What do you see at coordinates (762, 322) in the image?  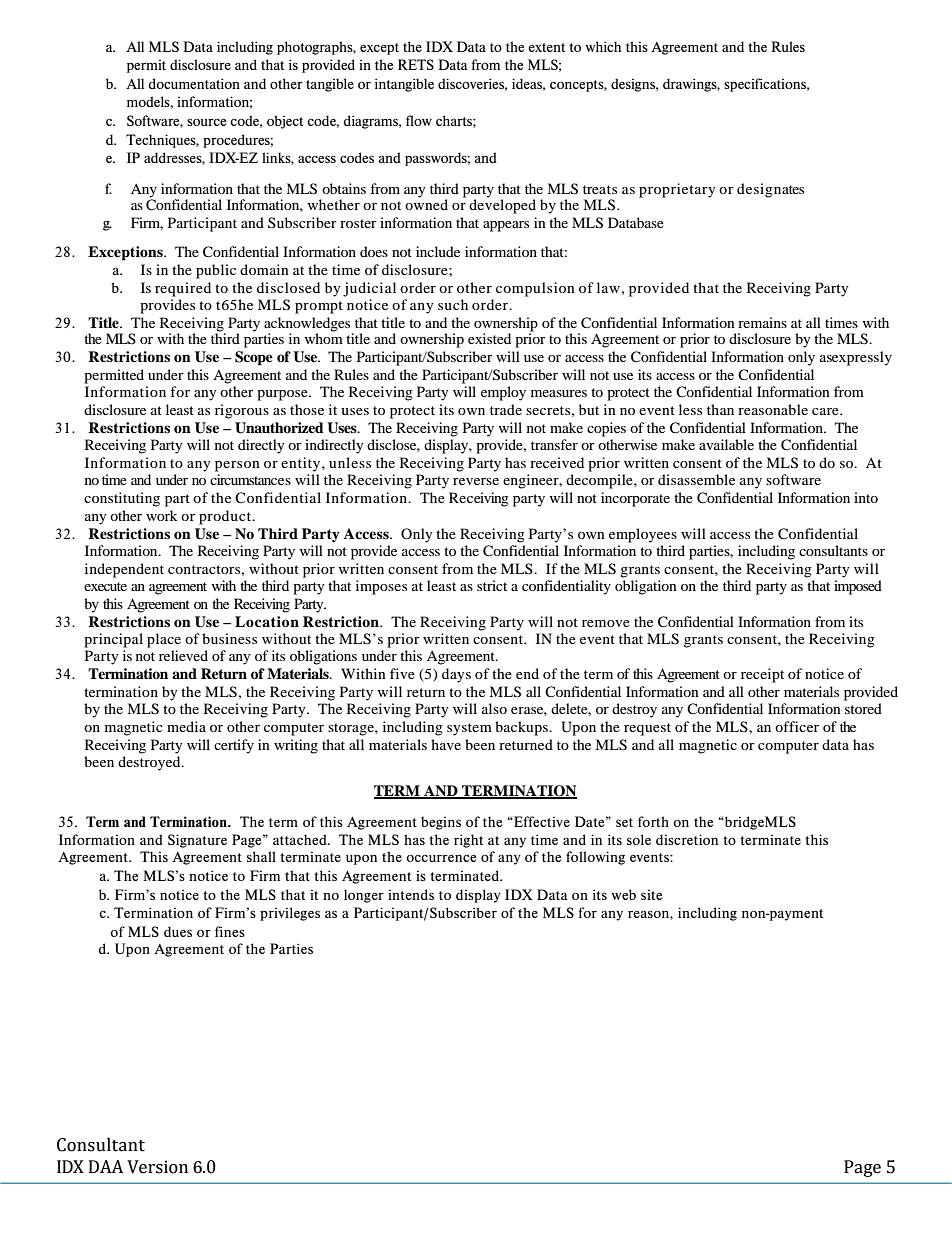 I see `remains` at bounding box center [762, 322].
